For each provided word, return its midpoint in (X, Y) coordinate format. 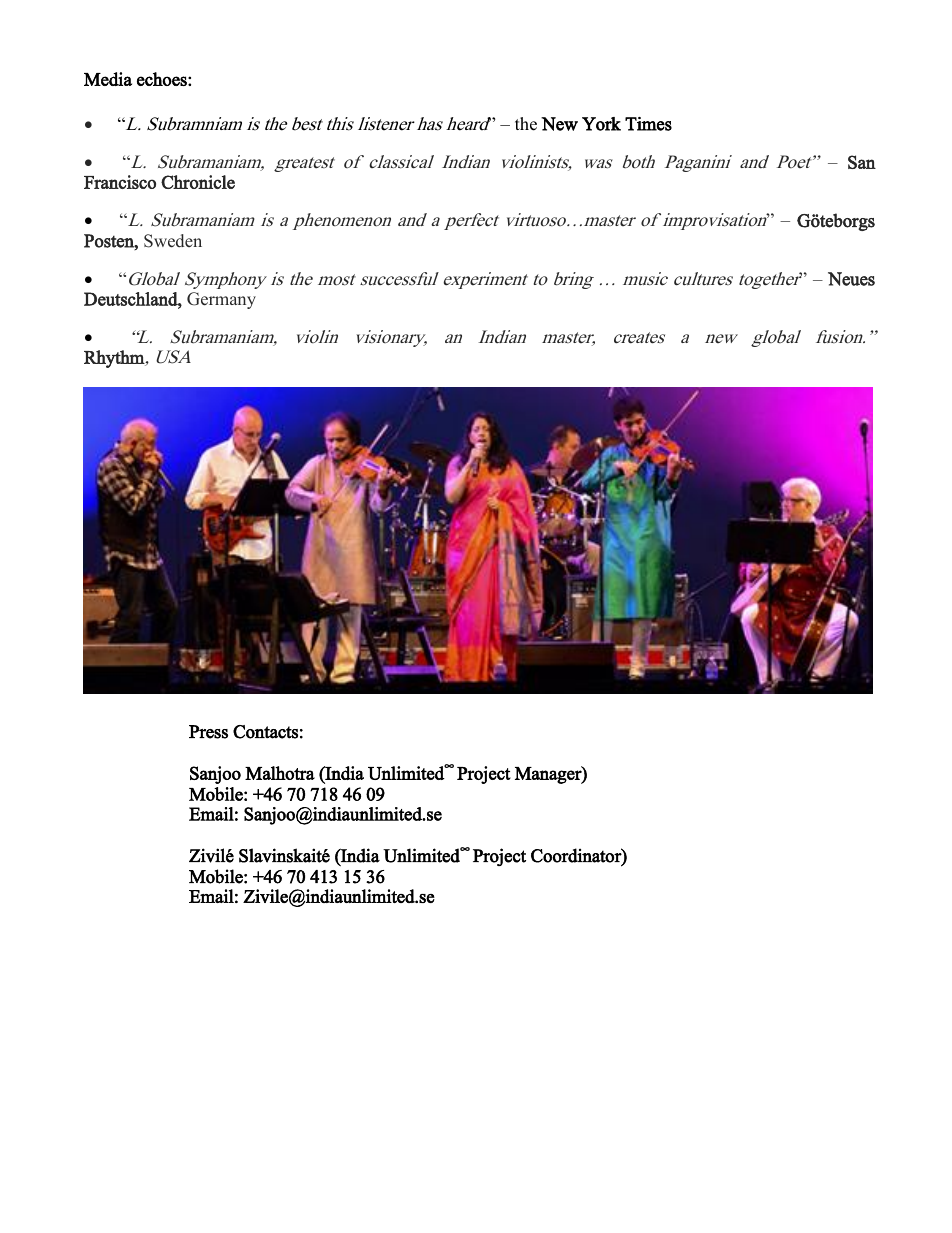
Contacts (265, 732)
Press (208, 732)
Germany (221, 300)
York (601, 124)
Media (108, 79)
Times (648, 124)
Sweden (173, 241)
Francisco (120, 182)
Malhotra (280, 773)
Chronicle (198, 182)
